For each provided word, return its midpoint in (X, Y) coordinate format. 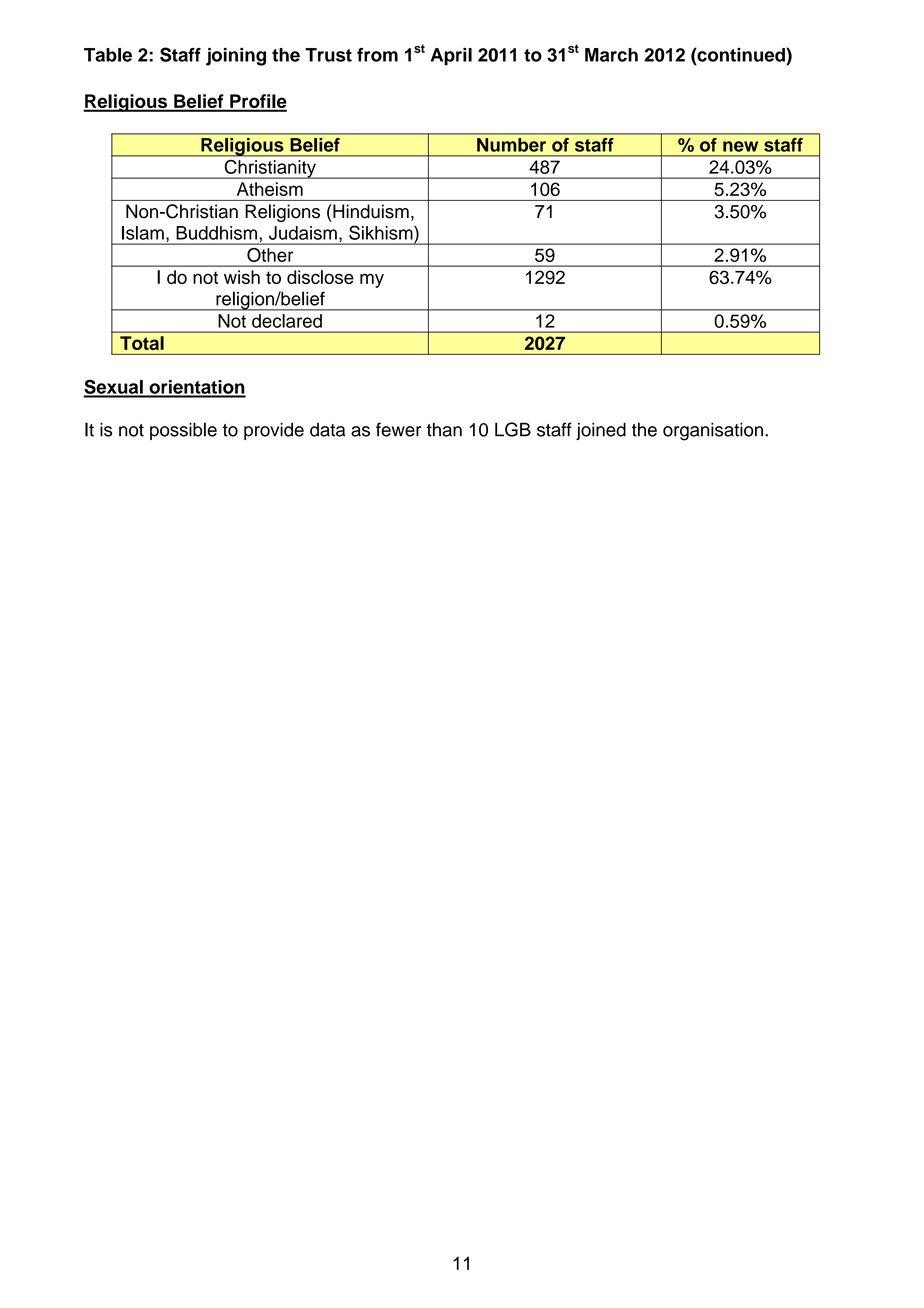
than (444, 429)
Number (511, 145)
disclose (320, 277)
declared (287, 321)
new (740, 146)
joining (236, 57)
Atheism (270, 189)
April (451, 57)
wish (242, 277)
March (611, 55)
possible (183, 431)
